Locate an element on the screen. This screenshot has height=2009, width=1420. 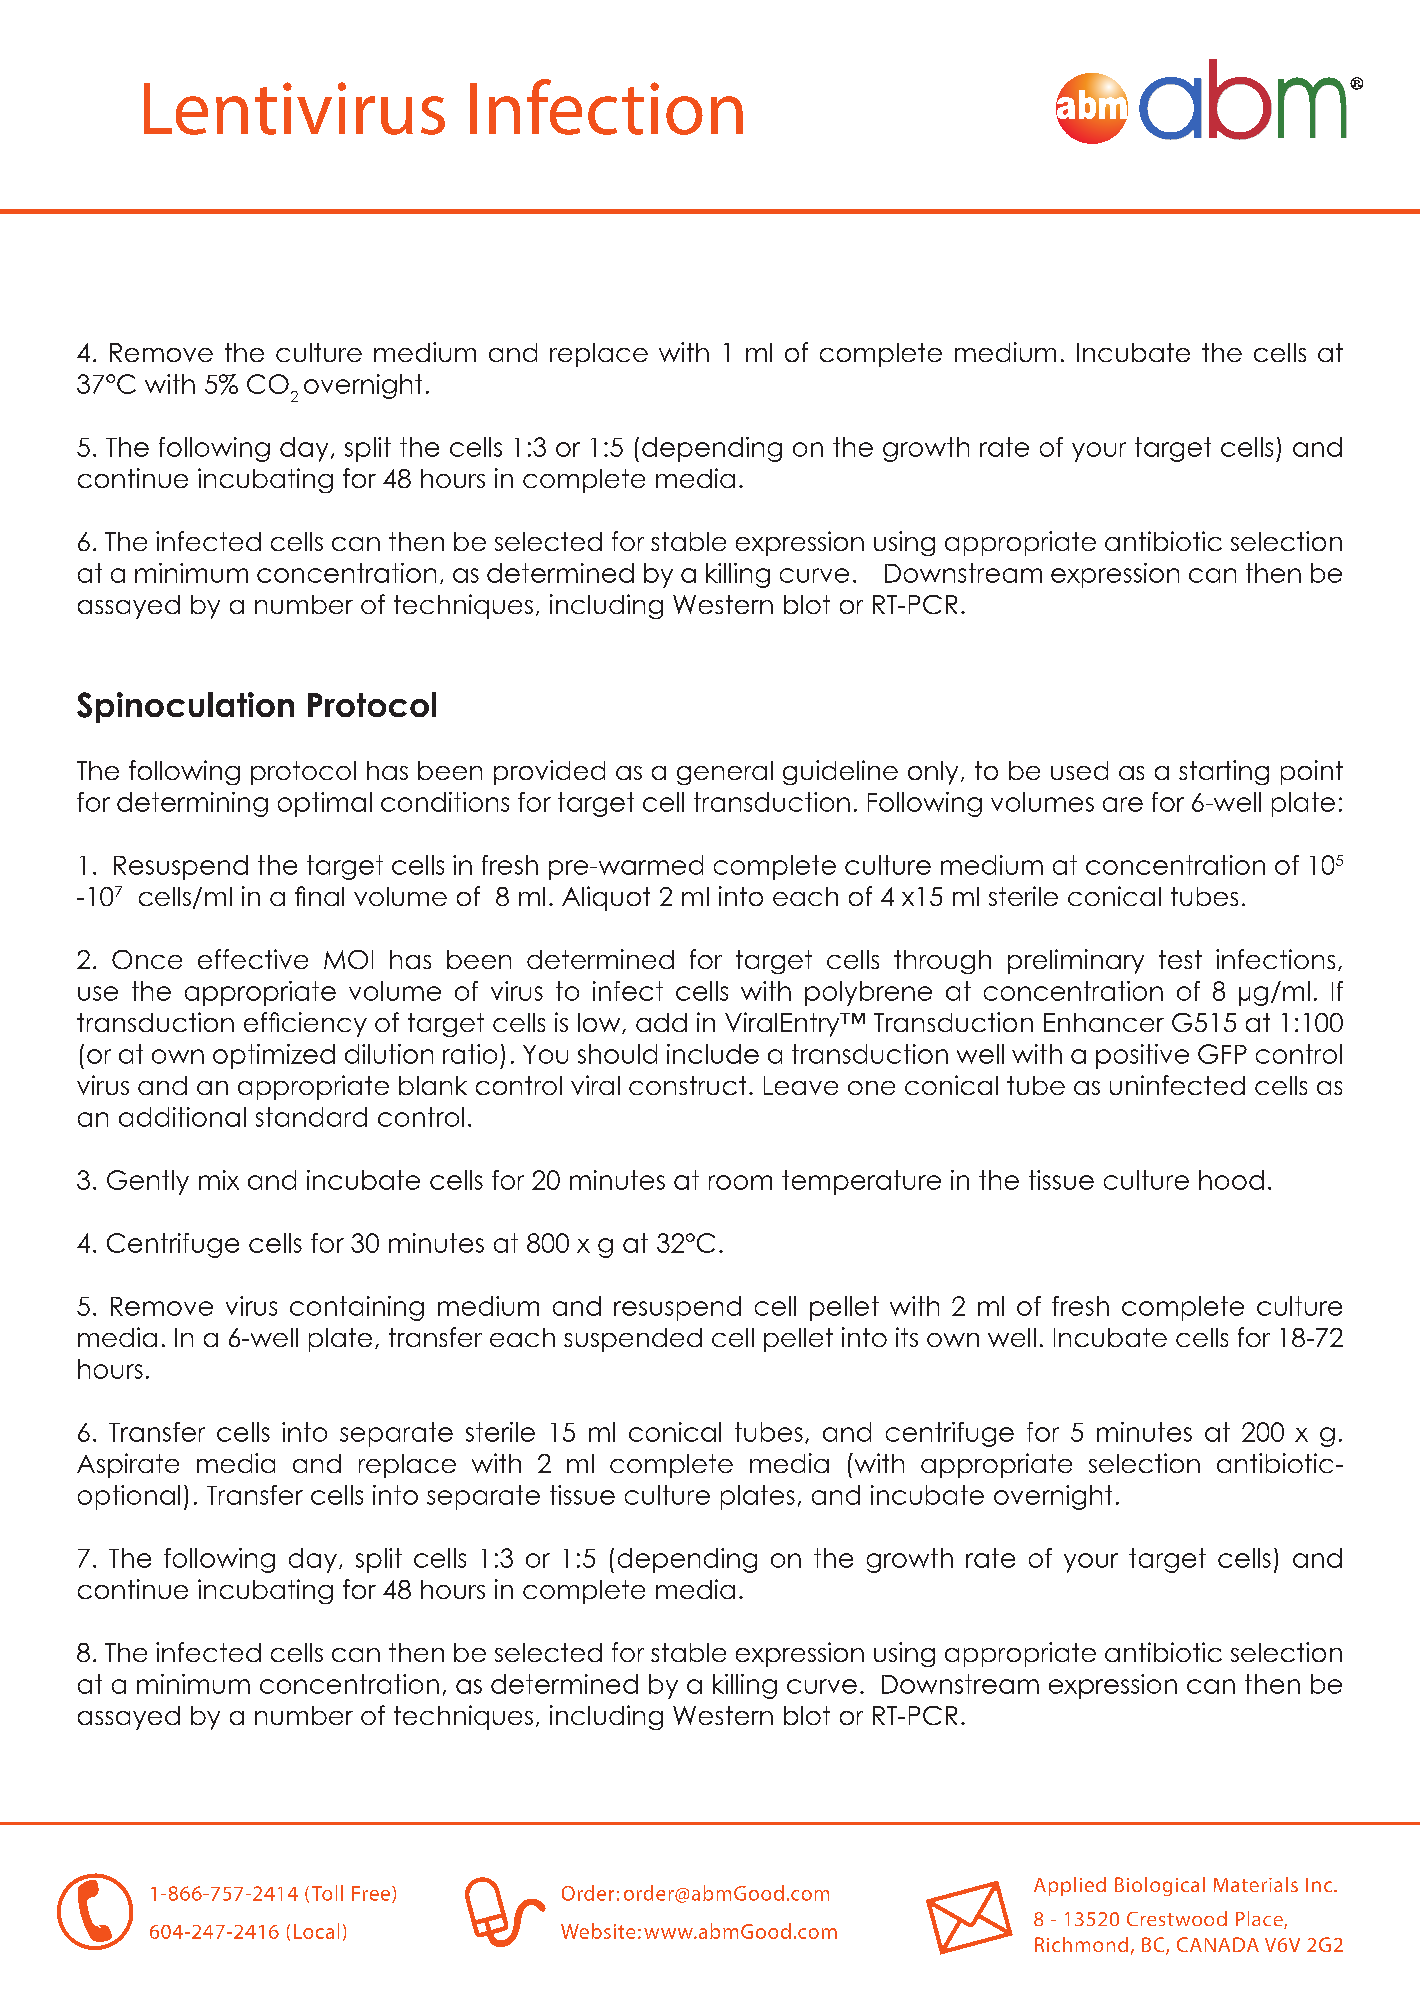
its is located at coordinates (907, 1337).
